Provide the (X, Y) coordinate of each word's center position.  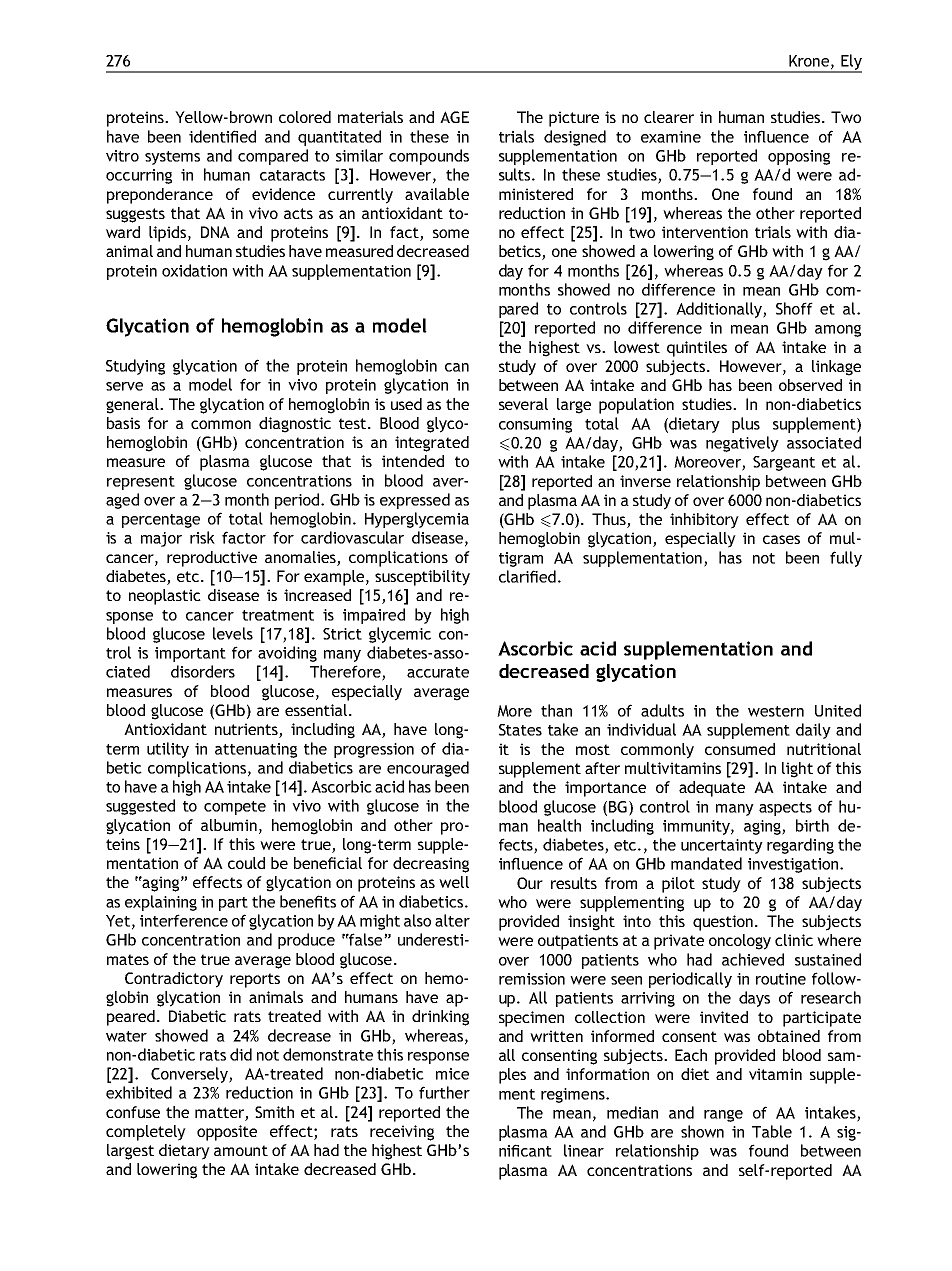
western (776, 711)
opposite (227, 1133)
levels (233, 633)
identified (222, 136)
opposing (799, 157)
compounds (429, 157)
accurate (438, 672)
